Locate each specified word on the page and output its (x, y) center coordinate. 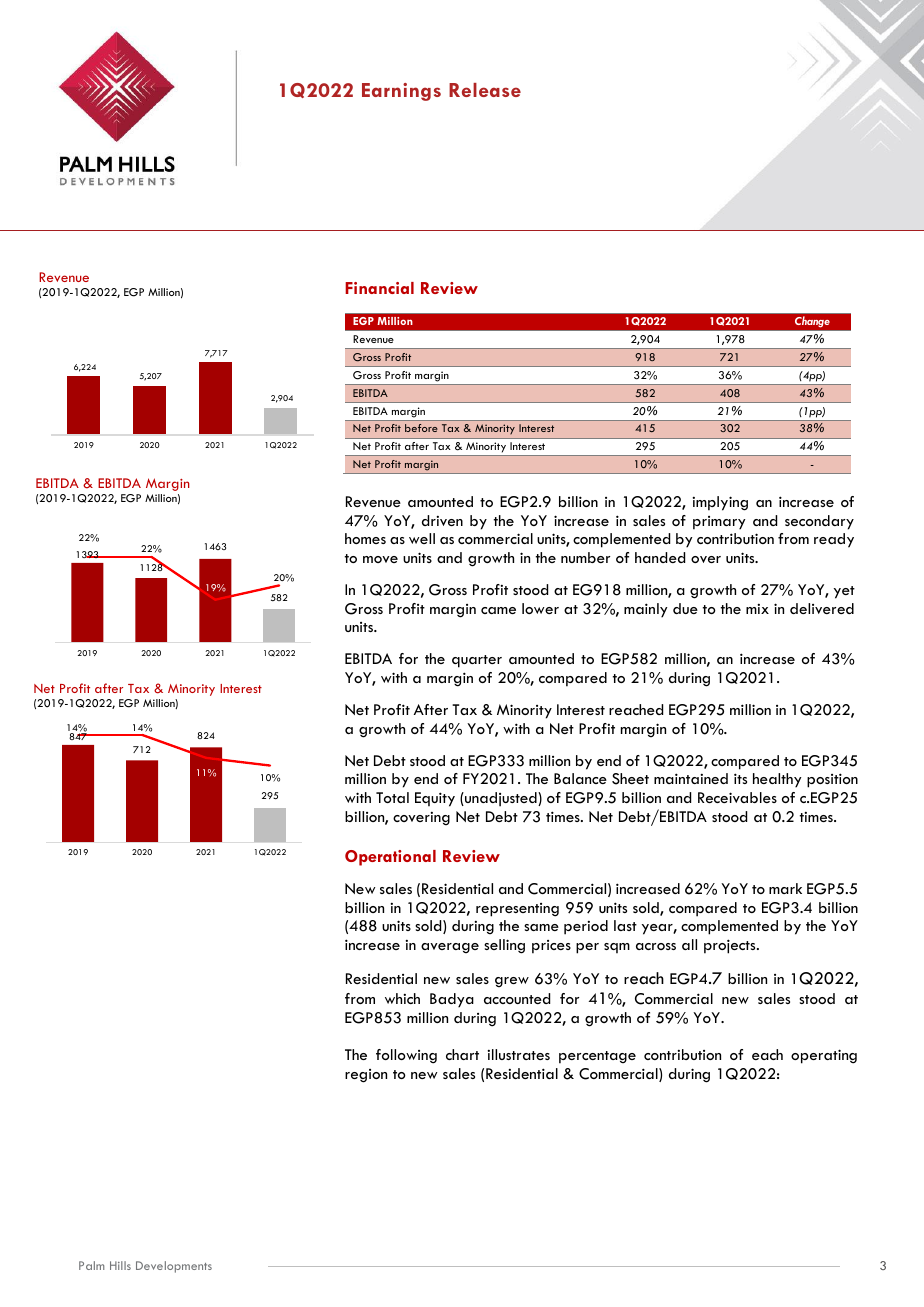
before (421, 428)
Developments (174, 1267)
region (366, 1076)
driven (442, 520)
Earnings (401, 92)
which (402, 998)
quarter (477, 661)
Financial (379, 288)
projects (731, 946)
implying (720, 503)
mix (757, 609)
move (380, 559)
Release (485, 90)
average (450, 948)
